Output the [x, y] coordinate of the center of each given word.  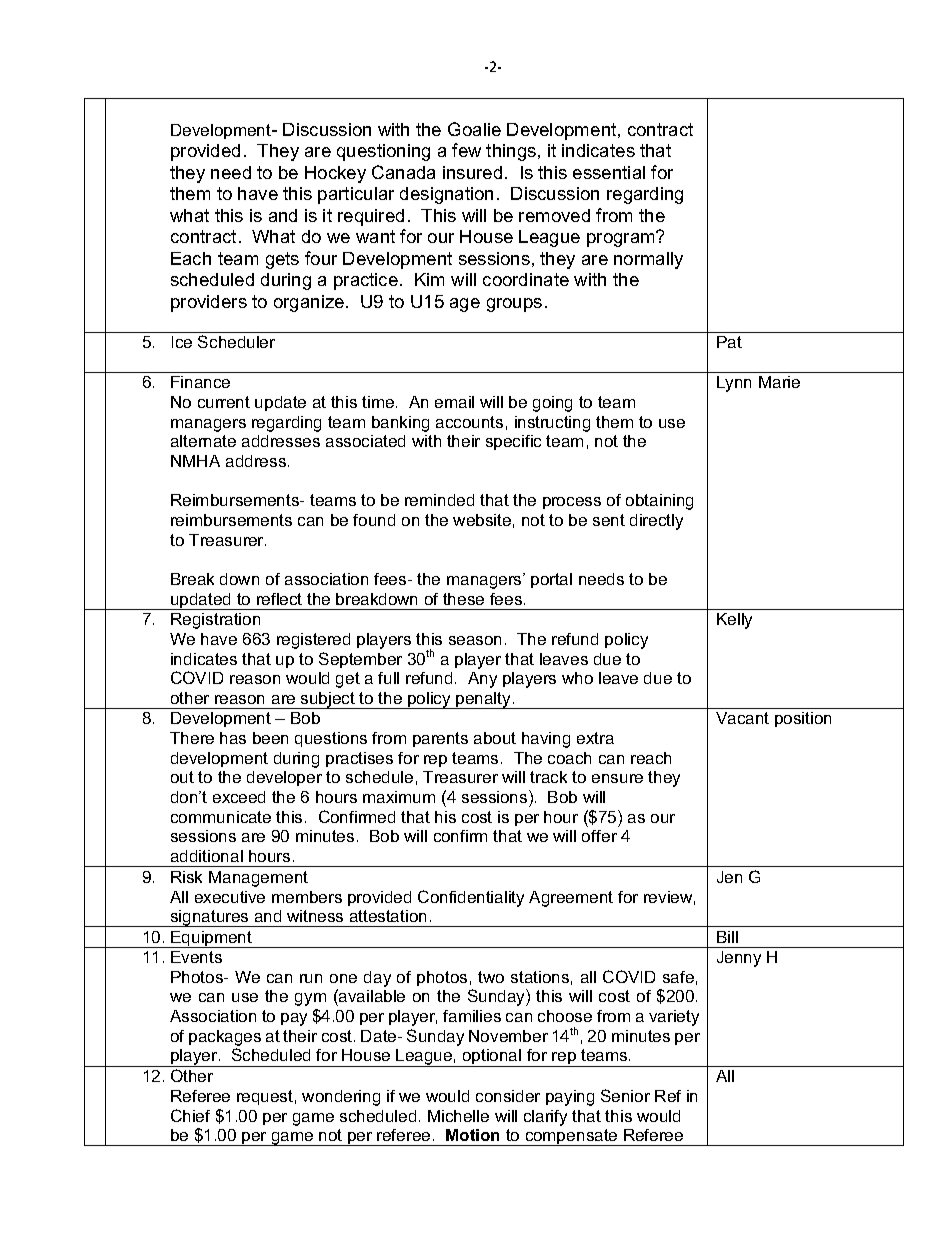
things [512, 152]
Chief [190, 1115]
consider [508, 1096]
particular [356, 195]
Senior [625, 1095]
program [622, 239]
